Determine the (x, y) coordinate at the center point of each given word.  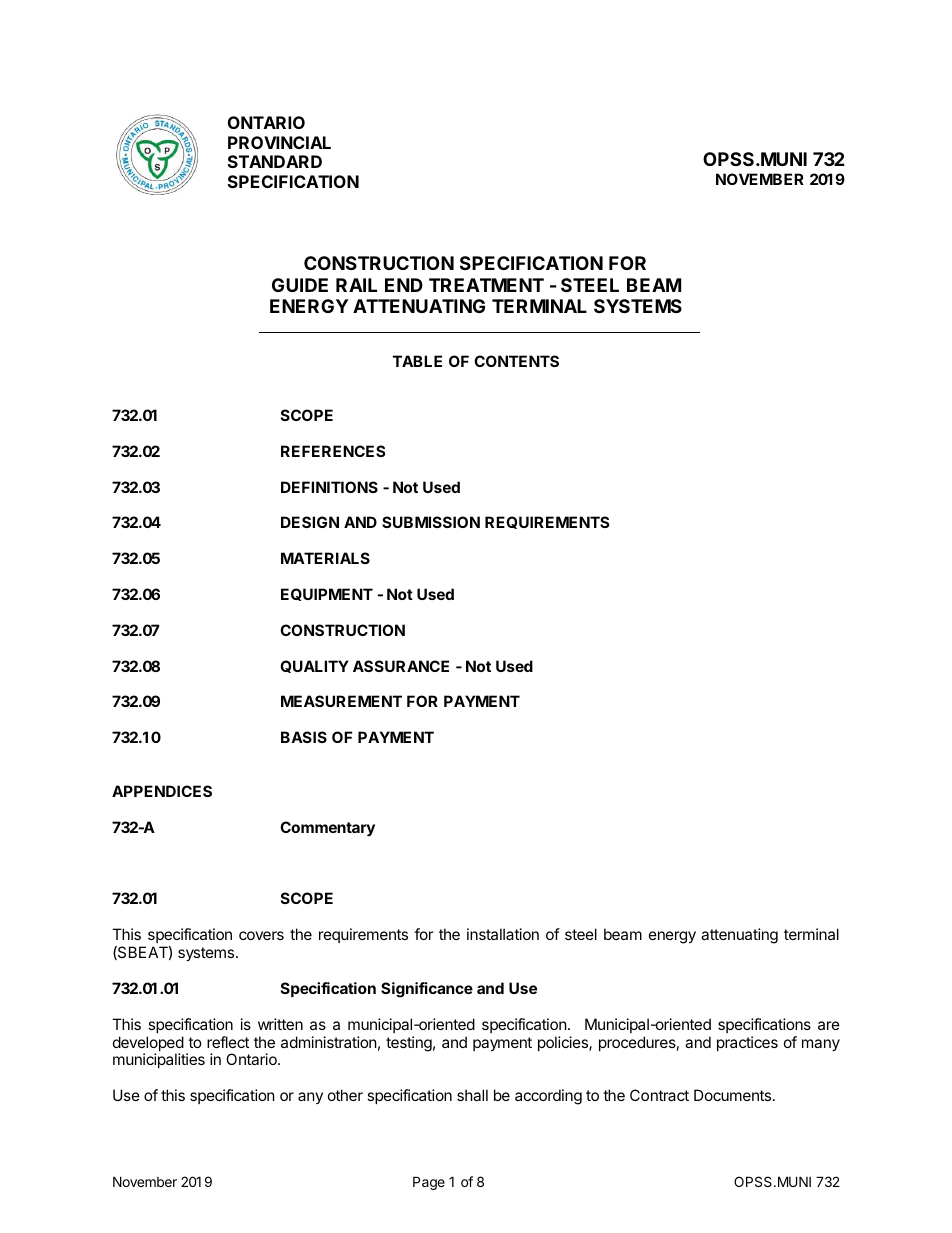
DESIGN (310, 522)
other (345, 1095)
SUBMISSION (431, 522)
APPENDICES (162, 791)
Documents (734, 1095)
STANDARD (275, 161)
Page (429, 1183)
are (829, 1025)
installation (503, 934)
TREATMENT (486, 285)
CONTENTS (516, 361)
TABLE (417, 361)
